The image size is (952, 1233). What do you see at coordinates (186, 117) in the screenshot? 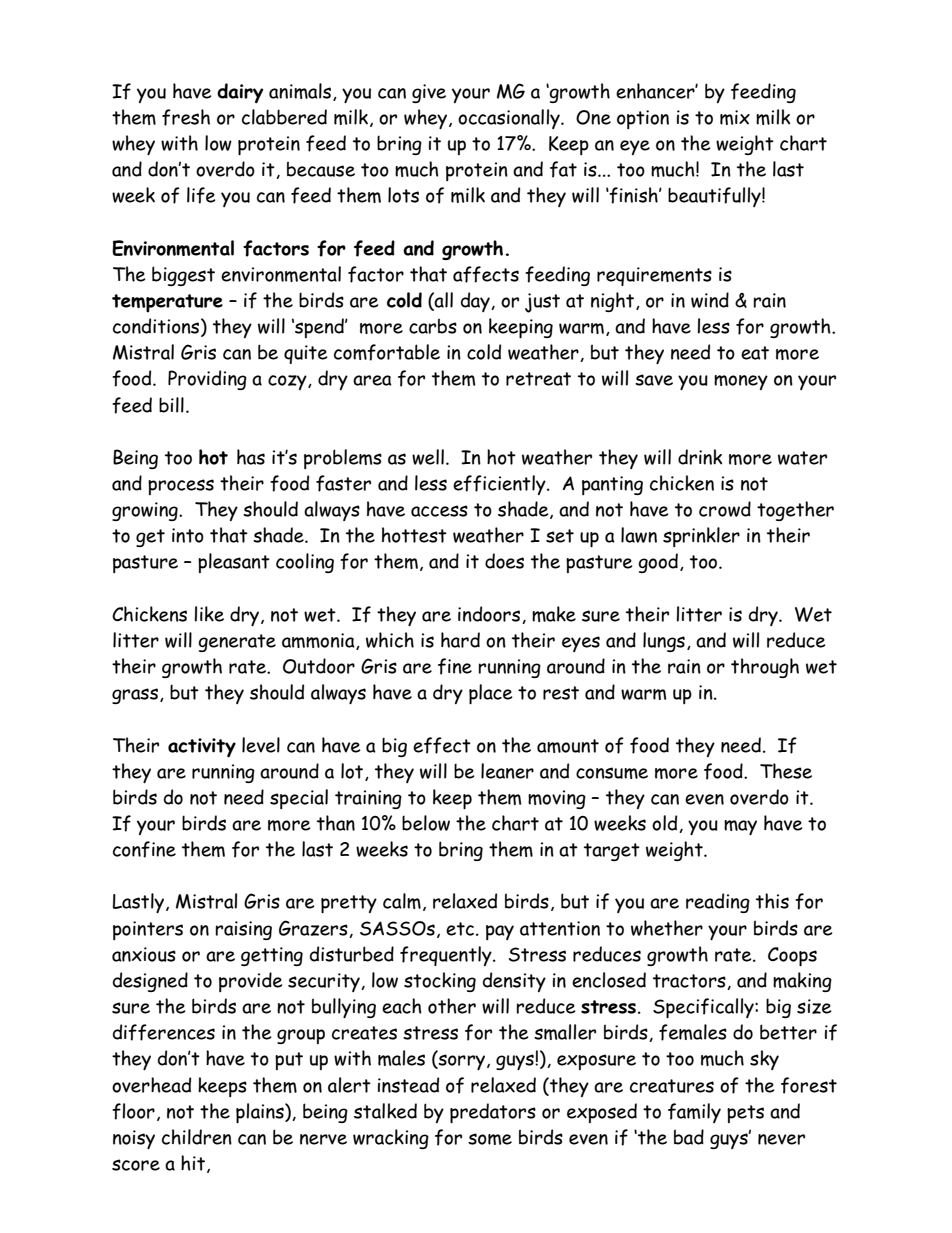
I see `fresh` at bounding box center [186, 117].
